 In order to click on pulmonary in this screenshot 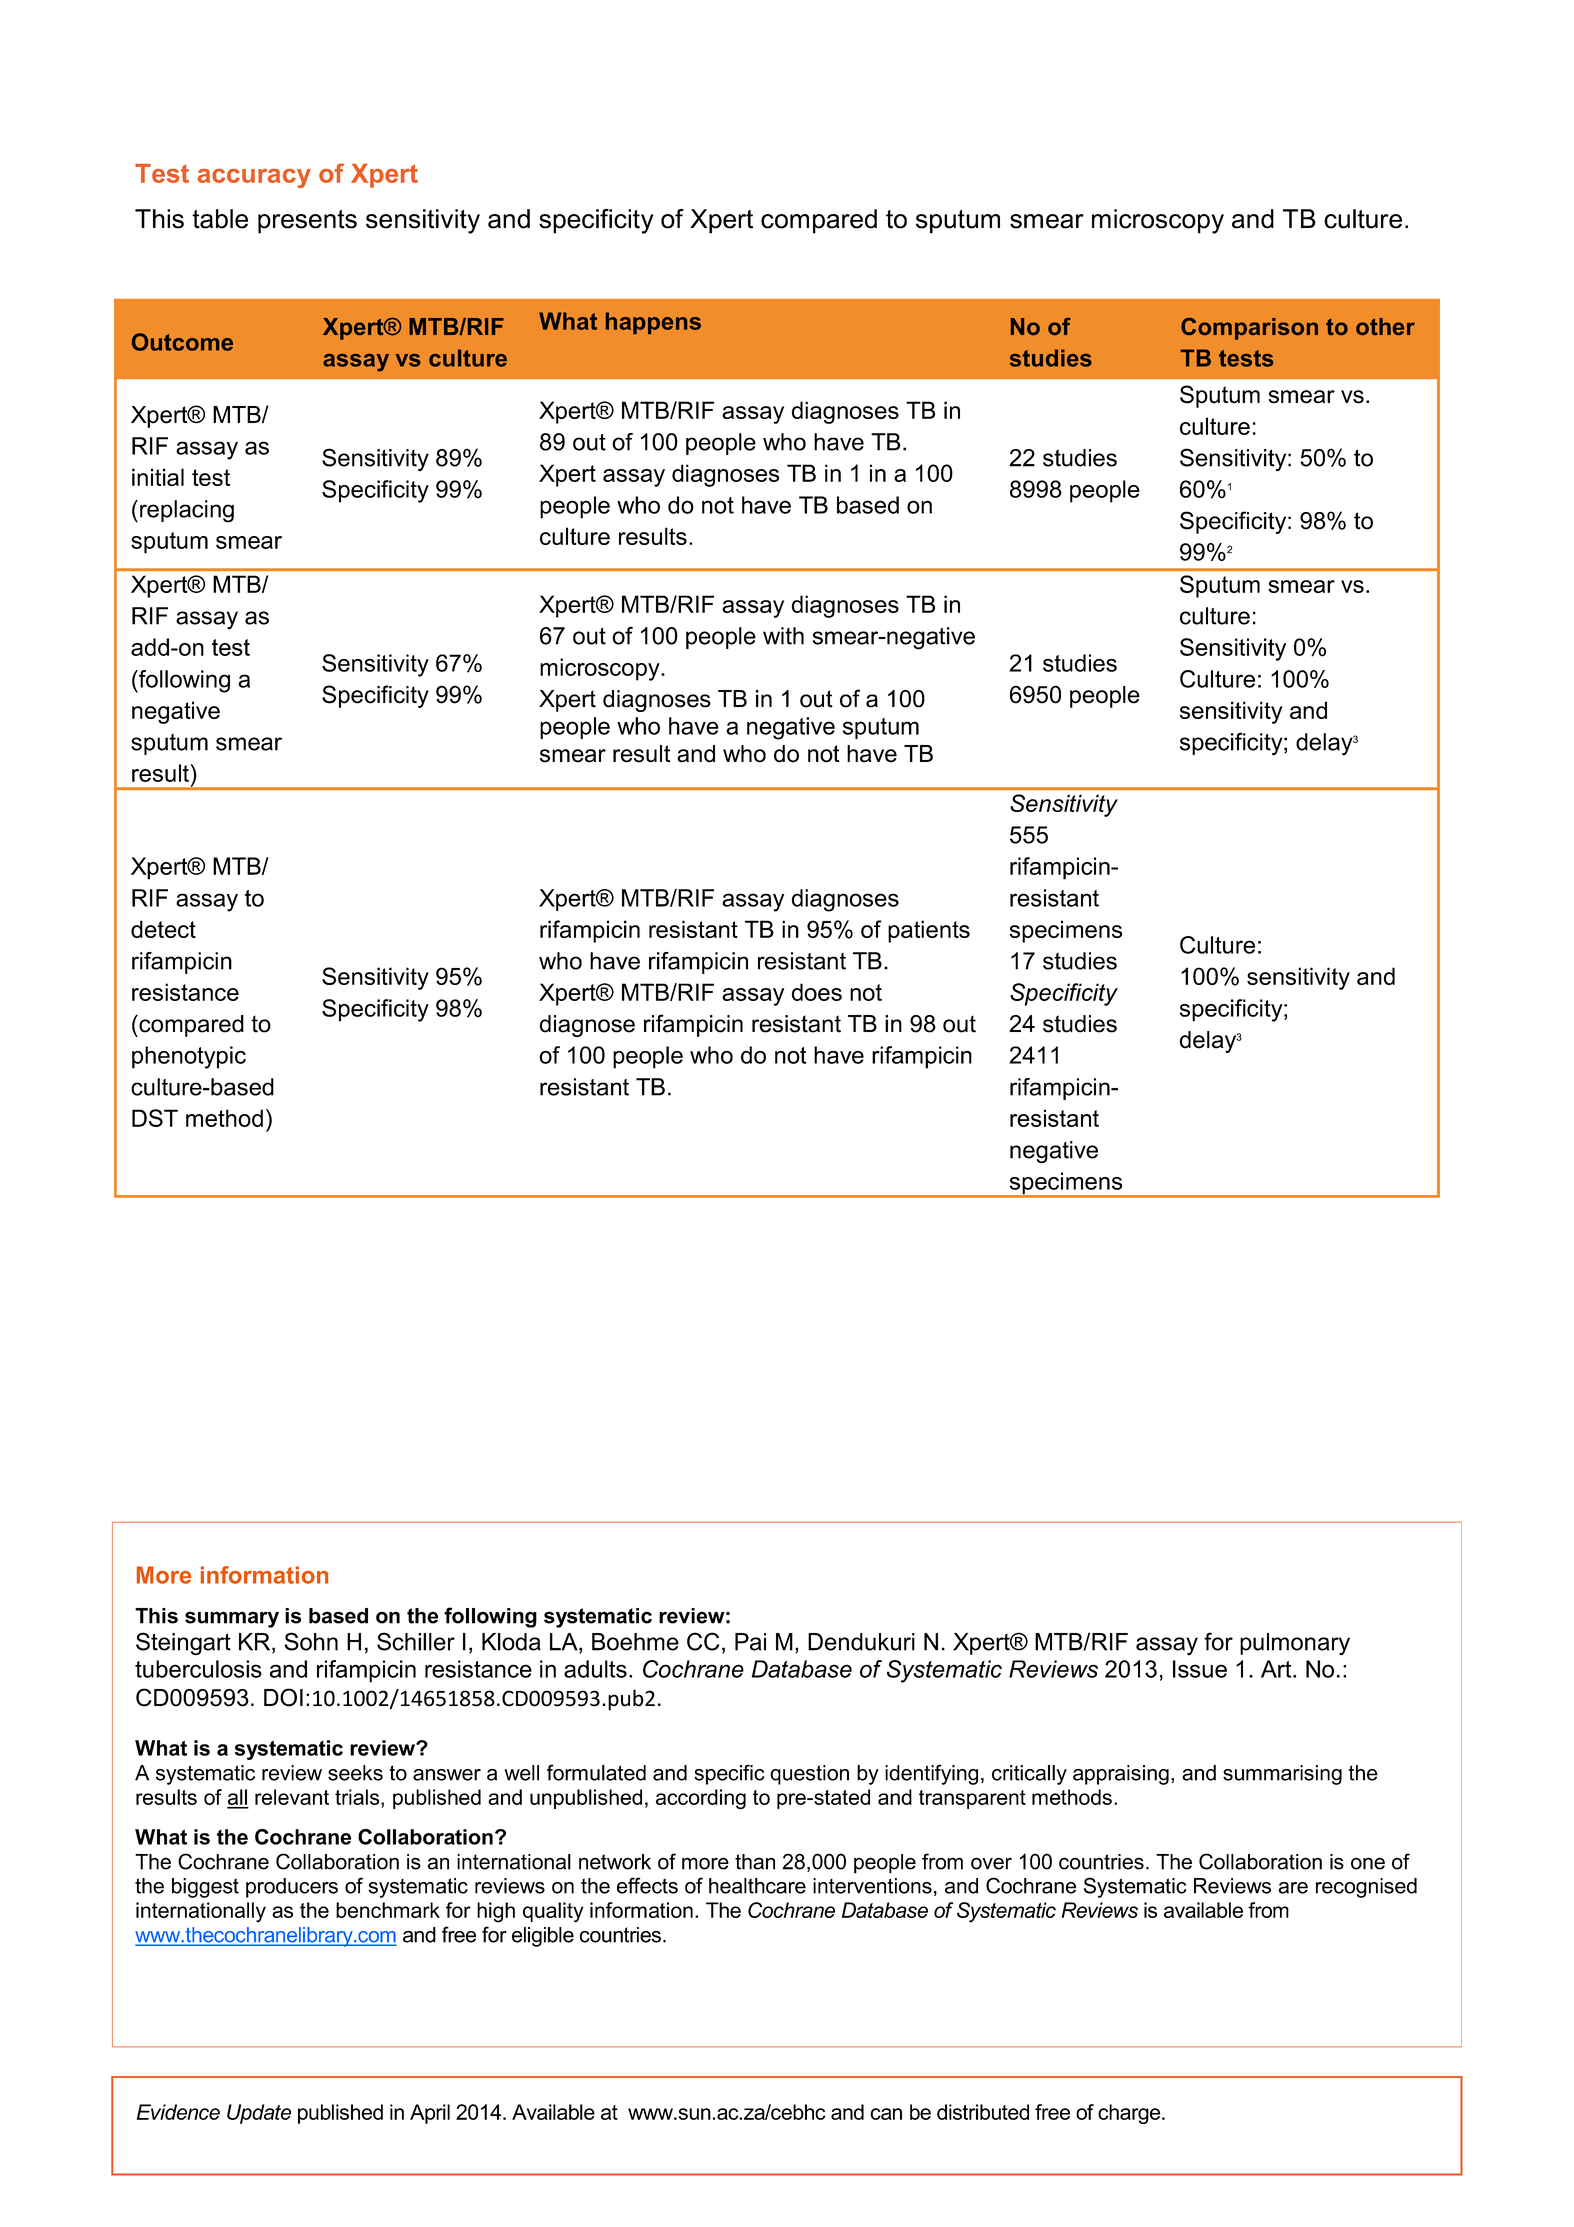, I will do `click(1295, 1644)`.
